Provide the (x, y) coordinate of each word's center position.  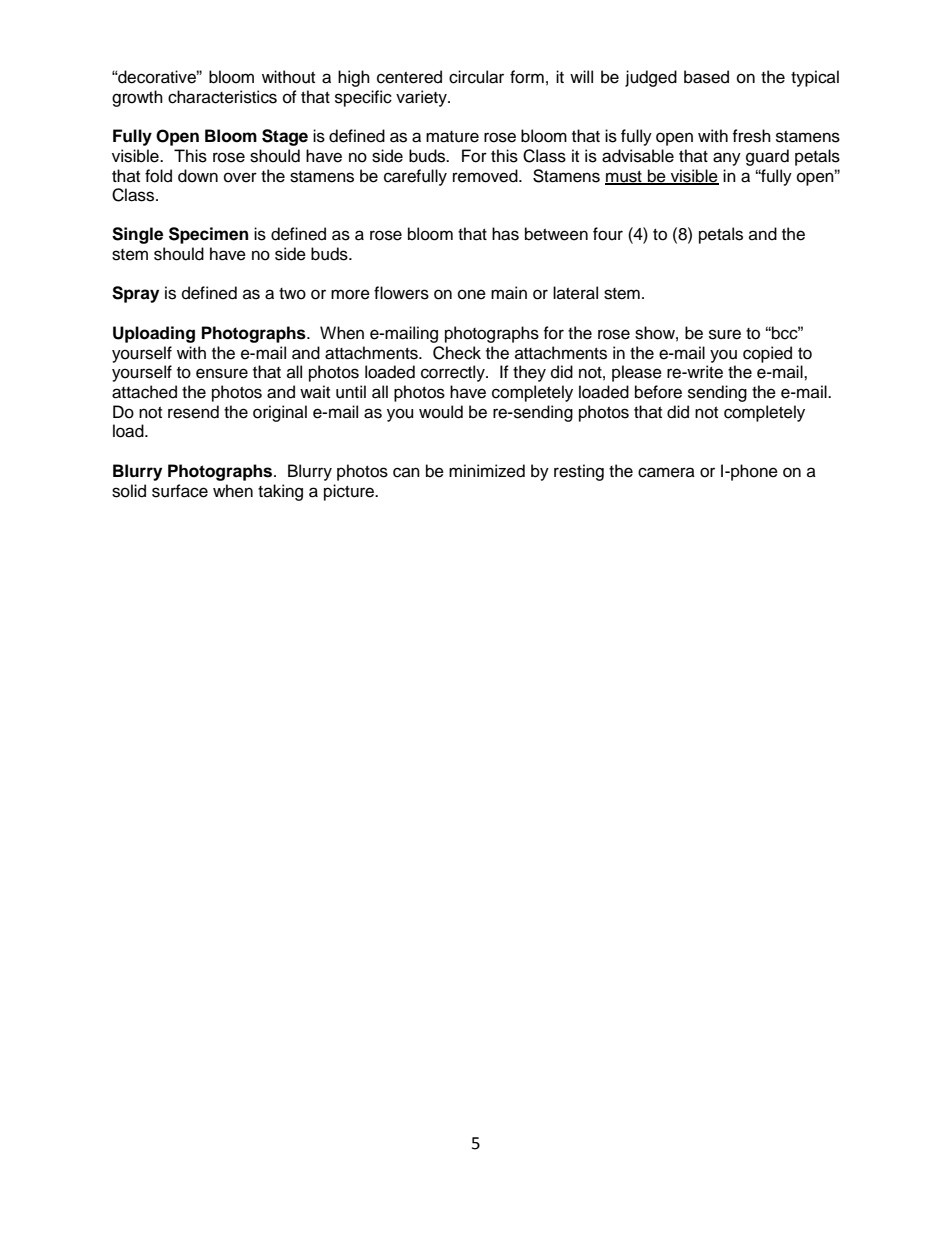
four (608, 234)
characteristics (222, 97)
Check (457, 353)
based (706, 77)
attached (144, 392)
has (505, 234)
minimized (487, 471)
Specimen (208, 235)
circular (476, 77)
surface (180, 491)
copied (767, 354)
